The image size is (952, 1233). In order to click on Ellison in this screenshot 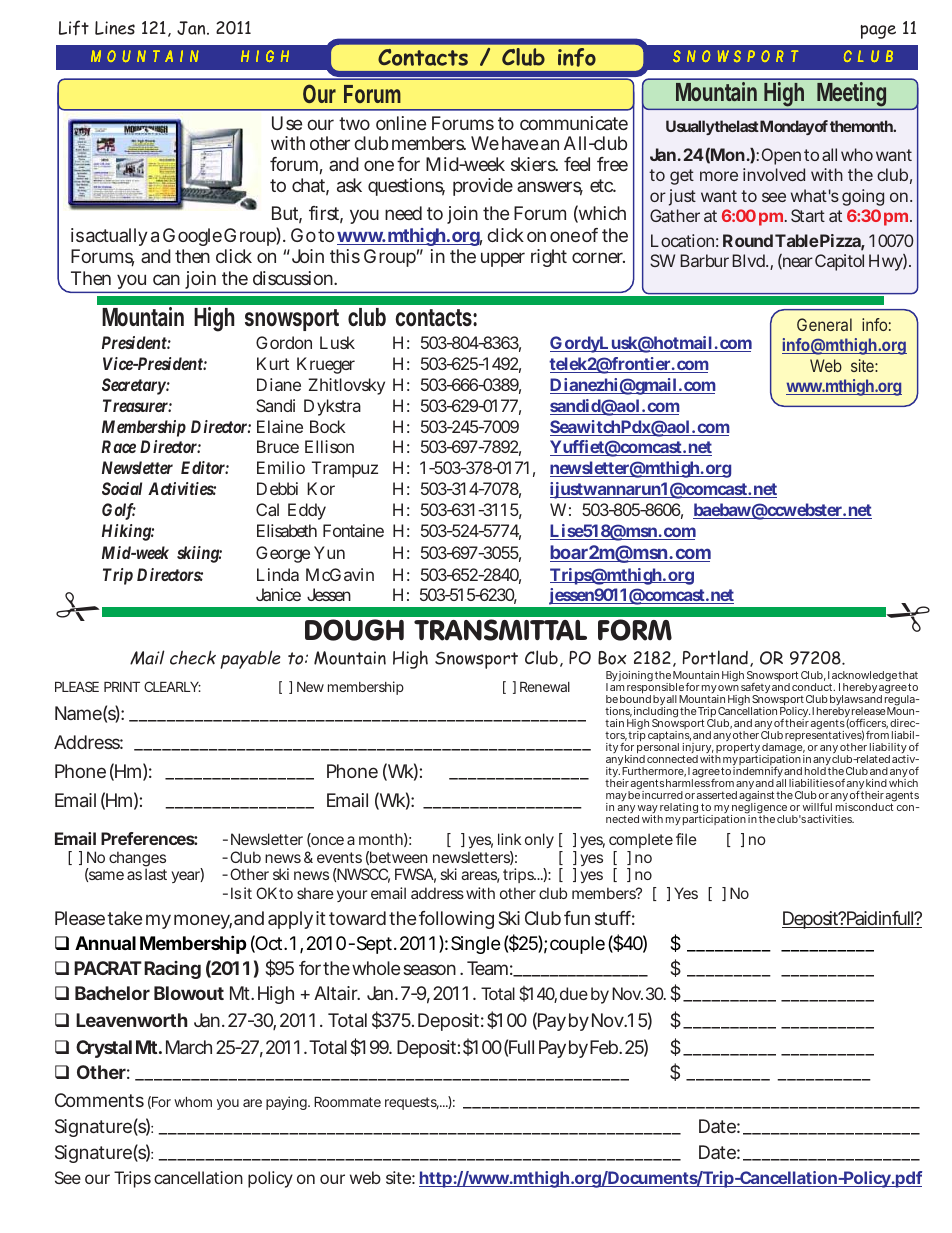, I will do `click(329, 446)`.
